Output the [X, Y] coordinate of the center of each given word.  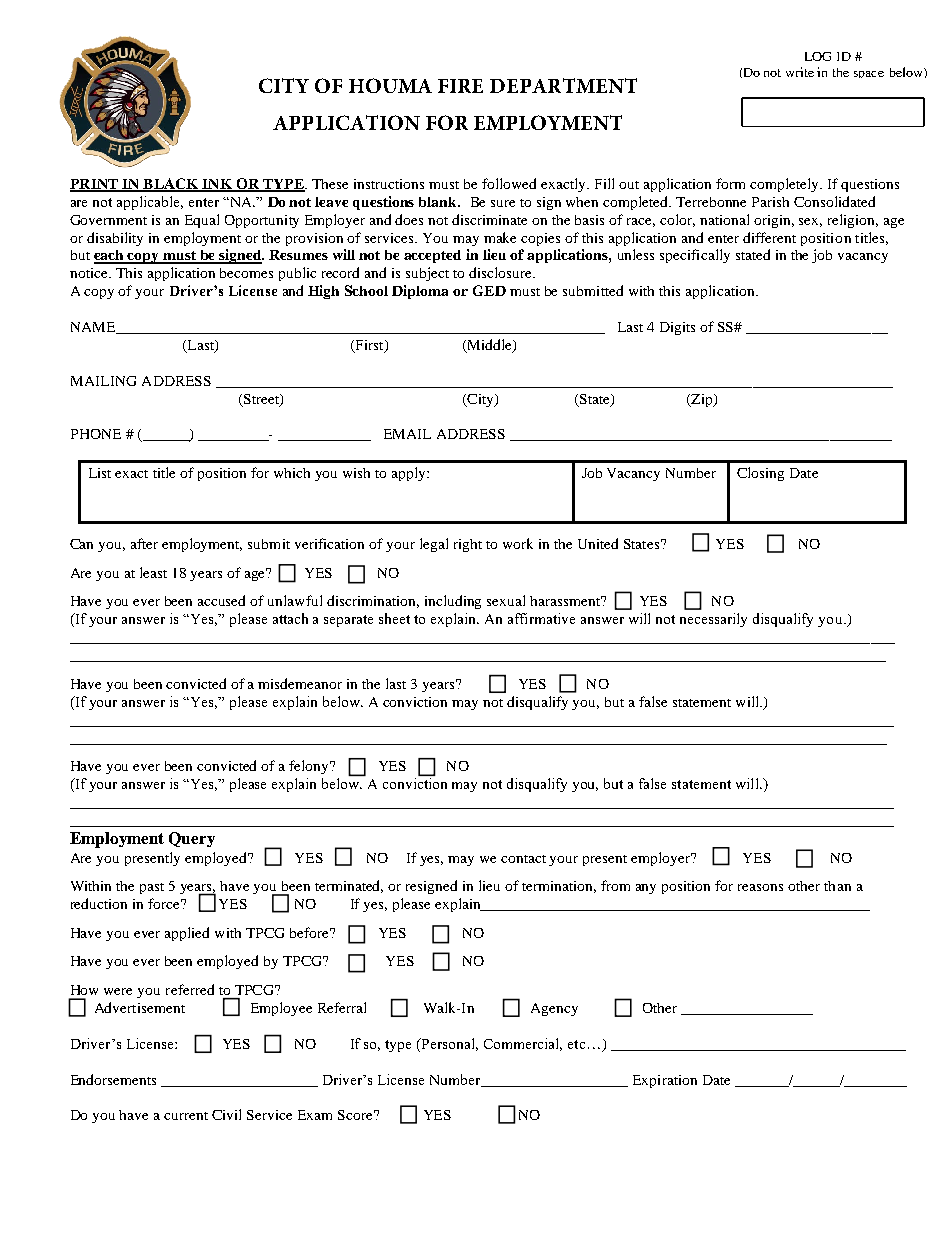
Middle [489, 346]
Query [192, 839]
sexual [506, 600]
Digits [677, 328]
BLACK [171, 184]
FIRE [460, 86]
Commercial [523, 1044]
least [153, 572]
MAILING [103, 381]
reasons [760, 887]
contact [523, 859]
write [800, 72]
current [186, 1116]
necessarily [713, 620]
